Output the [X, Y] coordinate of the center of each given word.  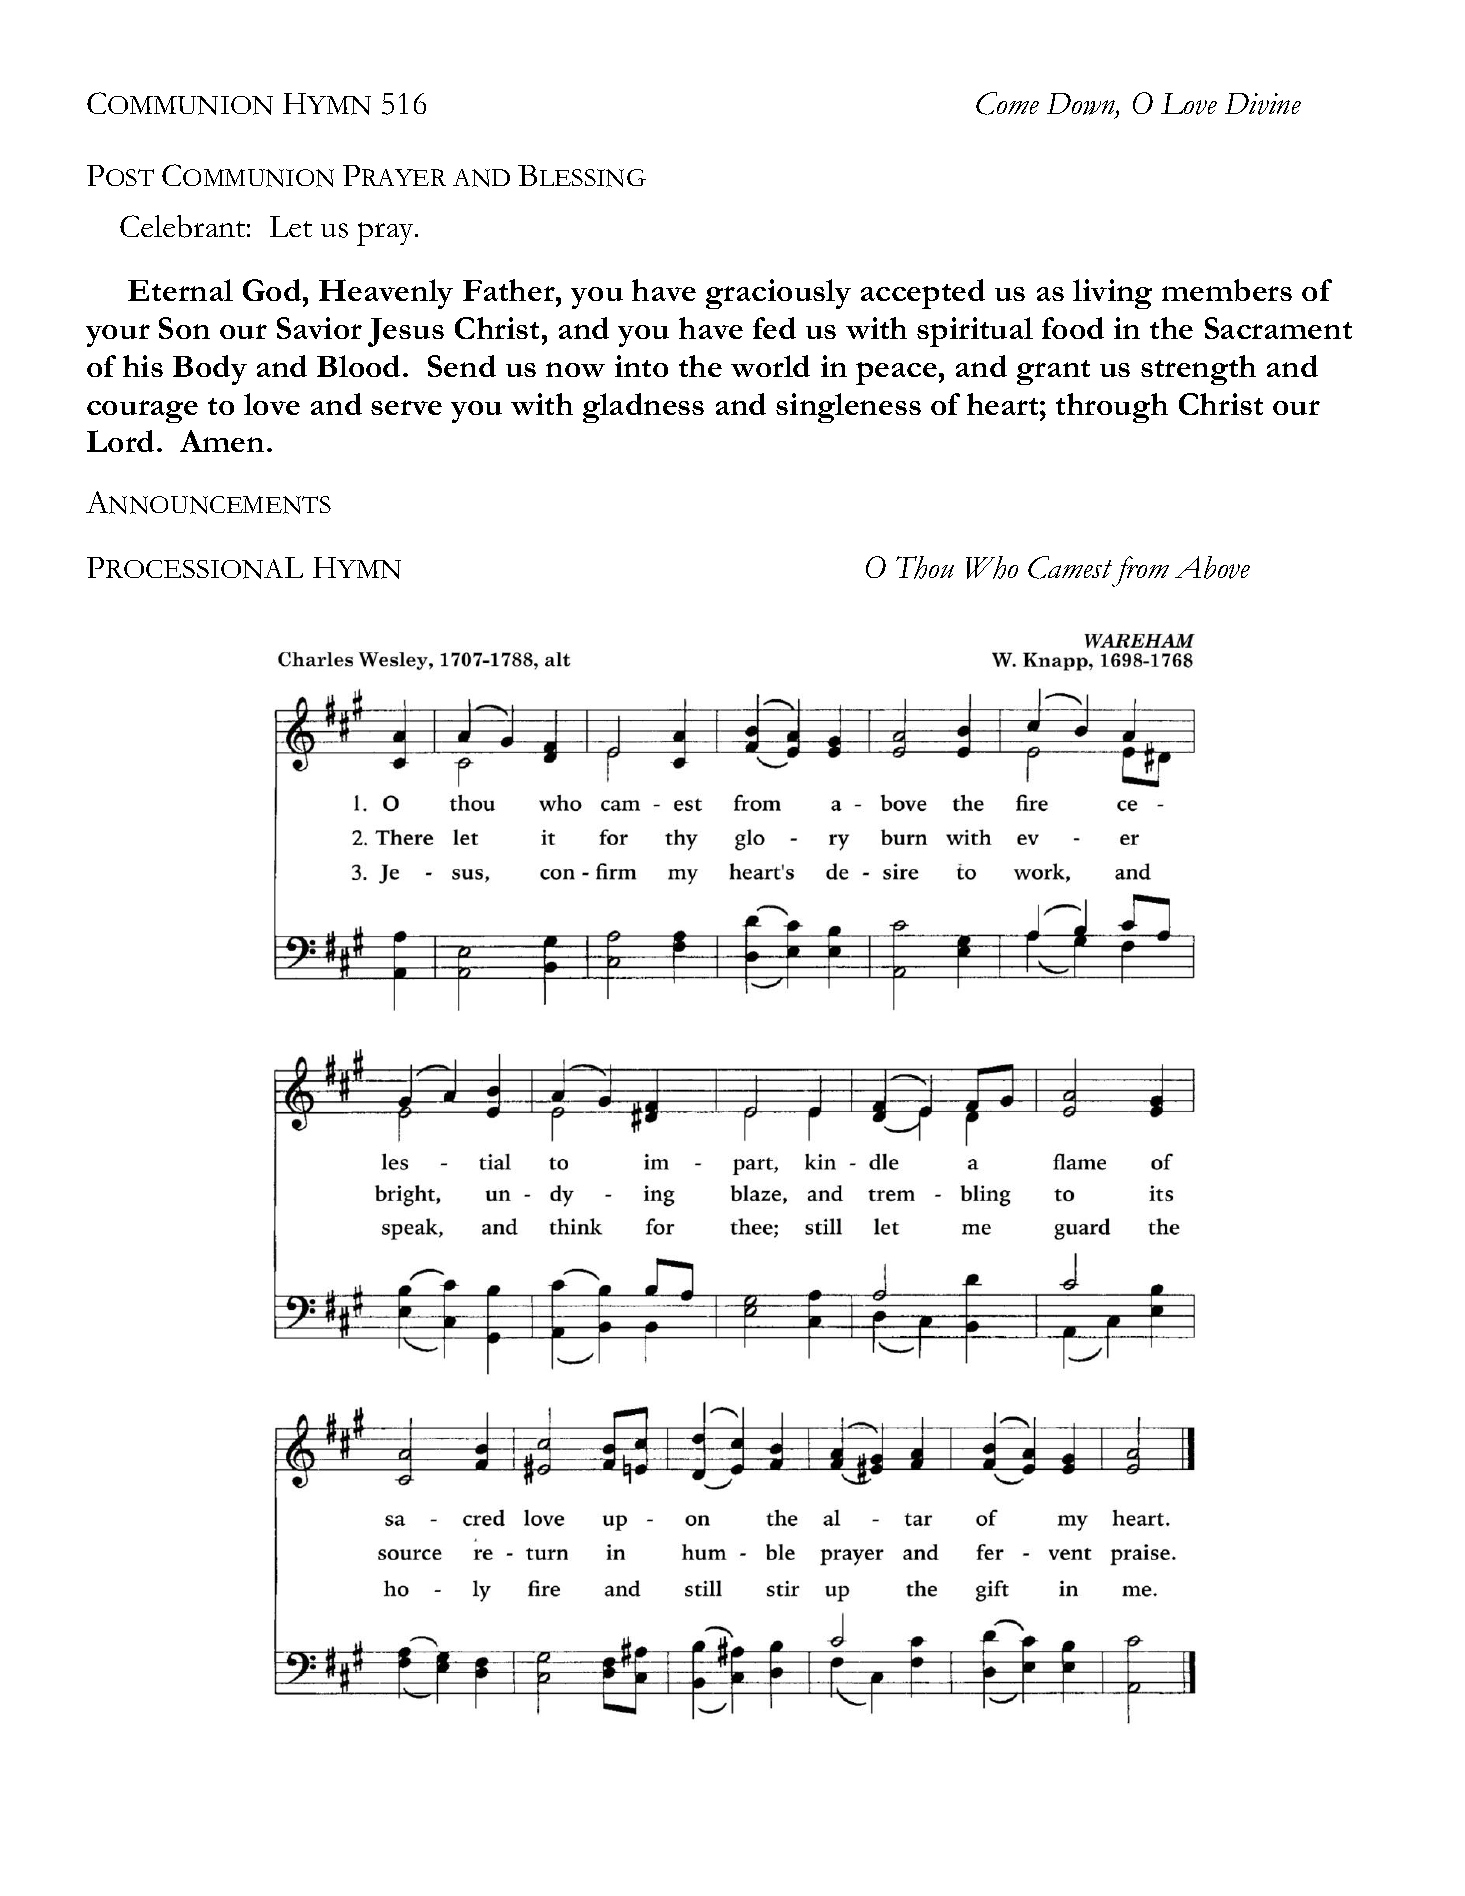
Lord [120, 441]
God [273, 290]
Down [1082, 105]
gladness [643, 408]
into [641, 366]
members [1227, 290]
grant [1053, 372]
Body [210, 370]
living [1112, 294]
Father [510, 290]
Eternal [180, 290]
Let [291, 226]
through [1112, 408]
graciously [778, 294]
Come [1007, 103]
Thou [925, 567]
